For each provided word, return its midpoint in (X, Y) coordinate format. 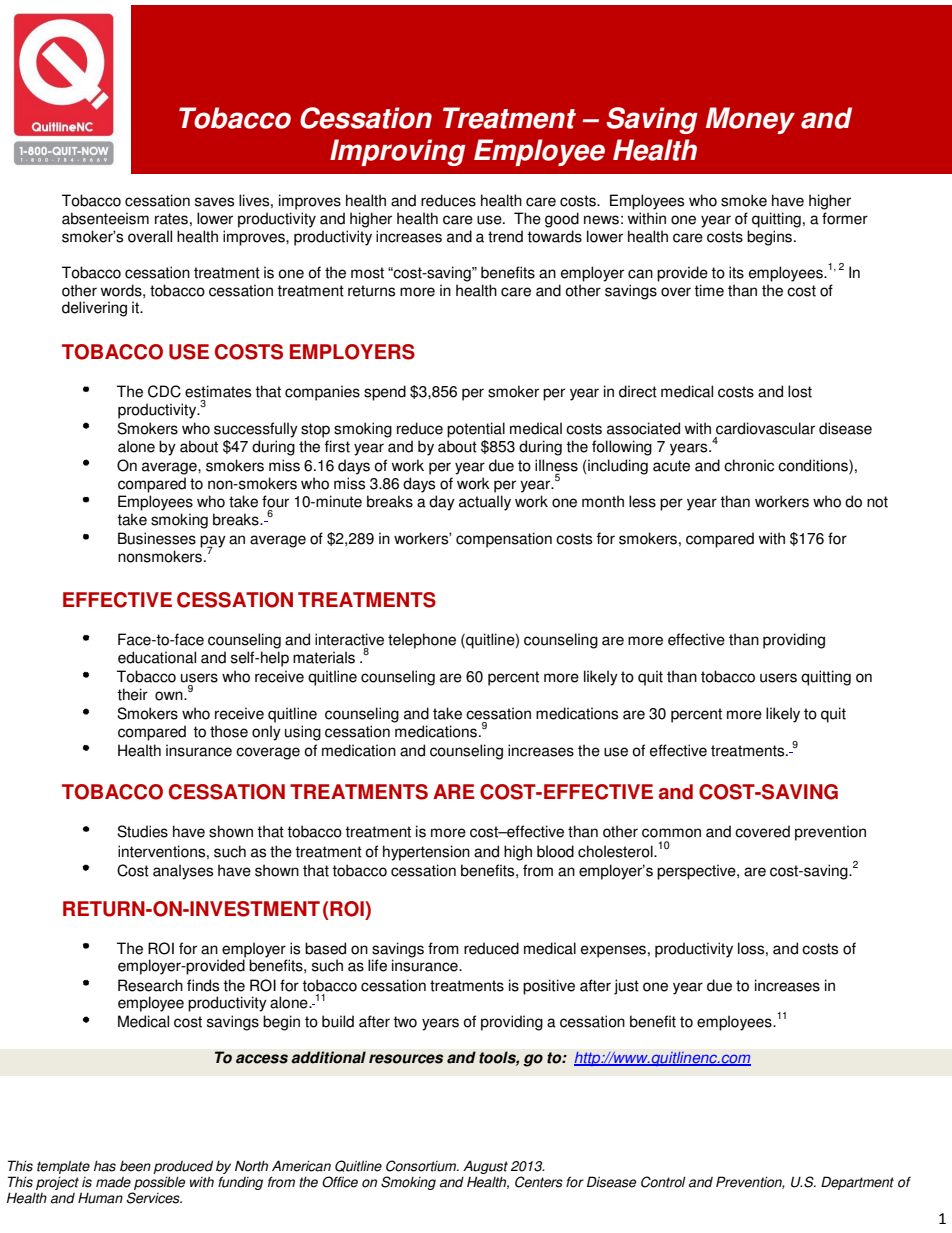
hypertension (426, 853)
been (135, 1166)
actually (485, 503)
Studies (142, 831)
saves (214, 202)
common (671, 833)
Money (750, 120)
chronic (749, 465)
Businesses (157, 538)
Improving (398, 152)
